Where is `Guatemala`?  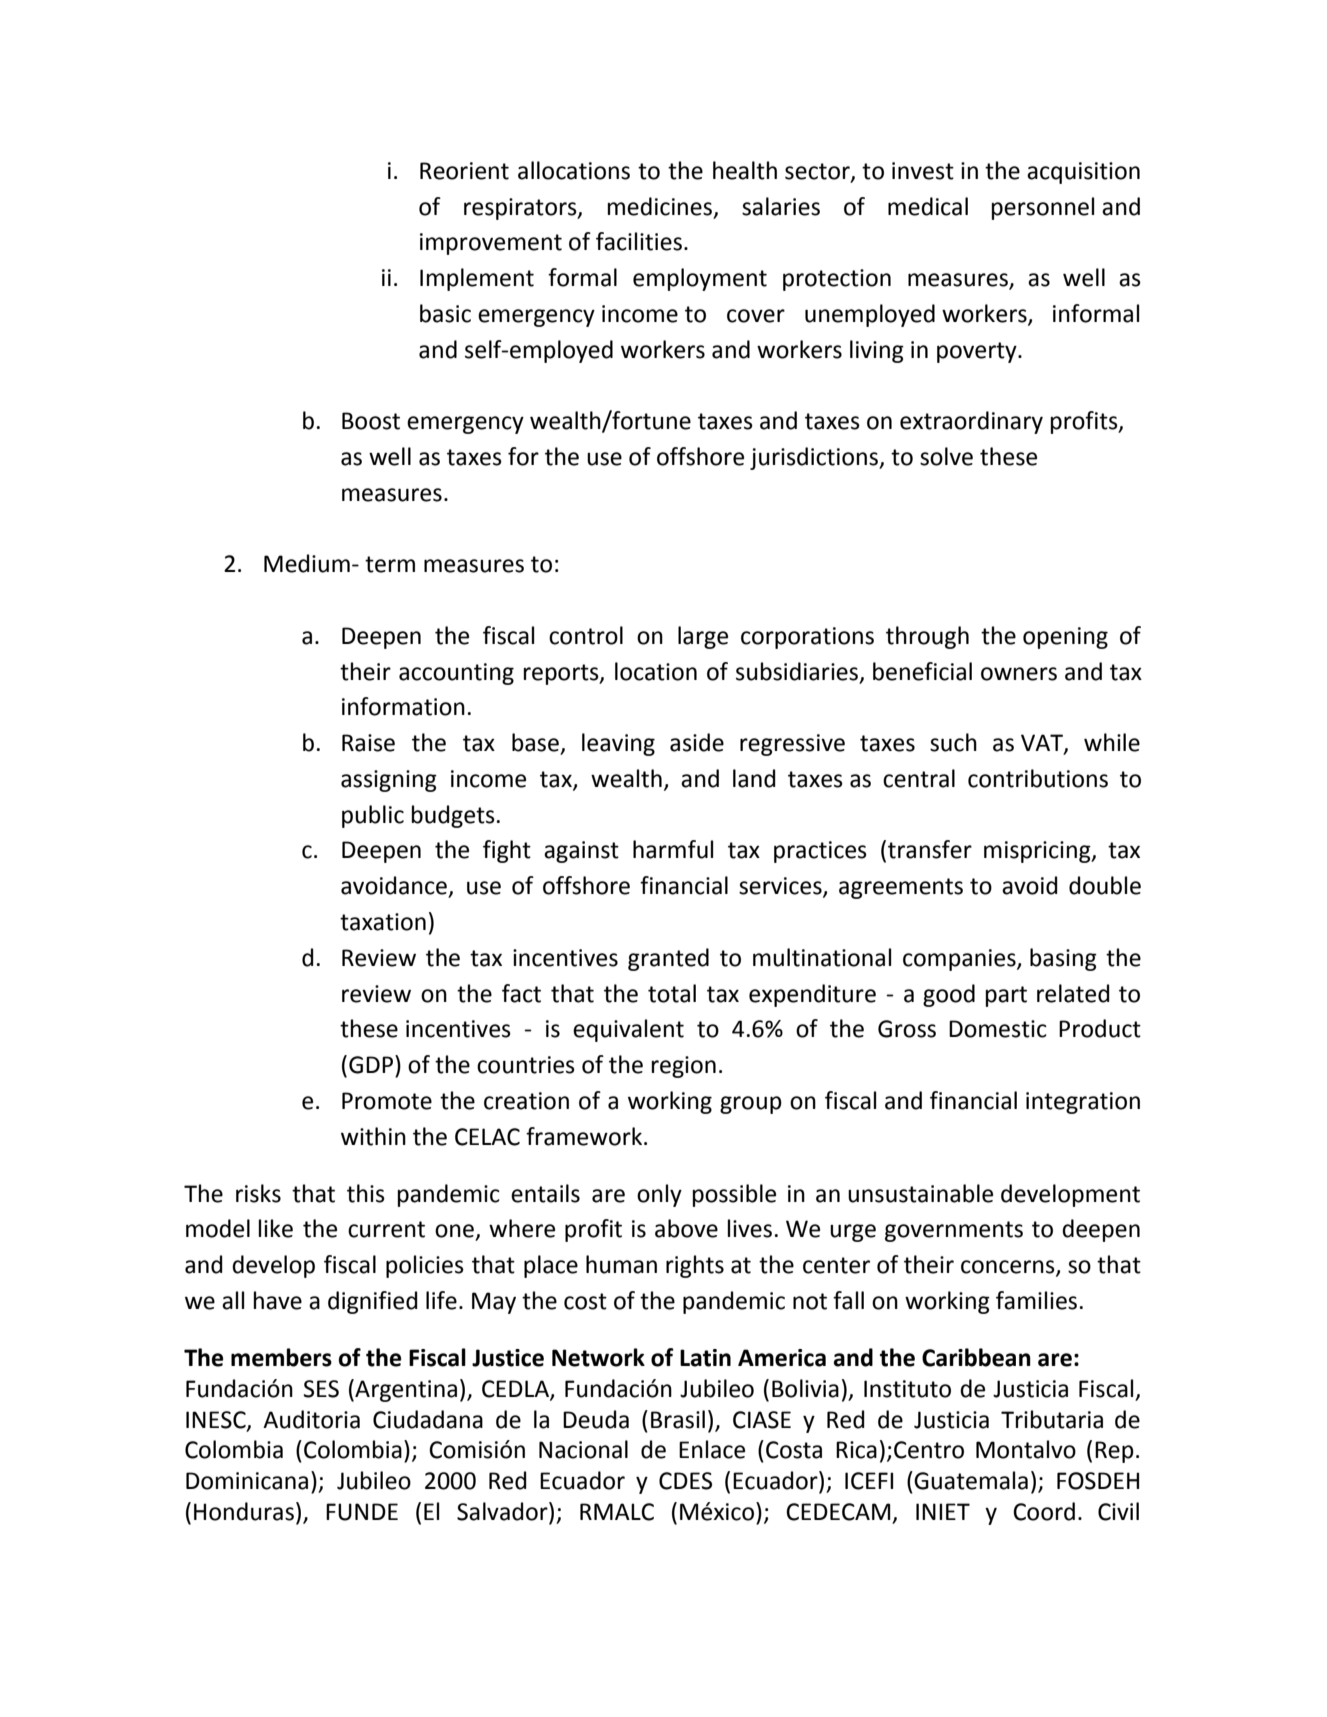 Guatemala is located at coordinates (971, 1480).
